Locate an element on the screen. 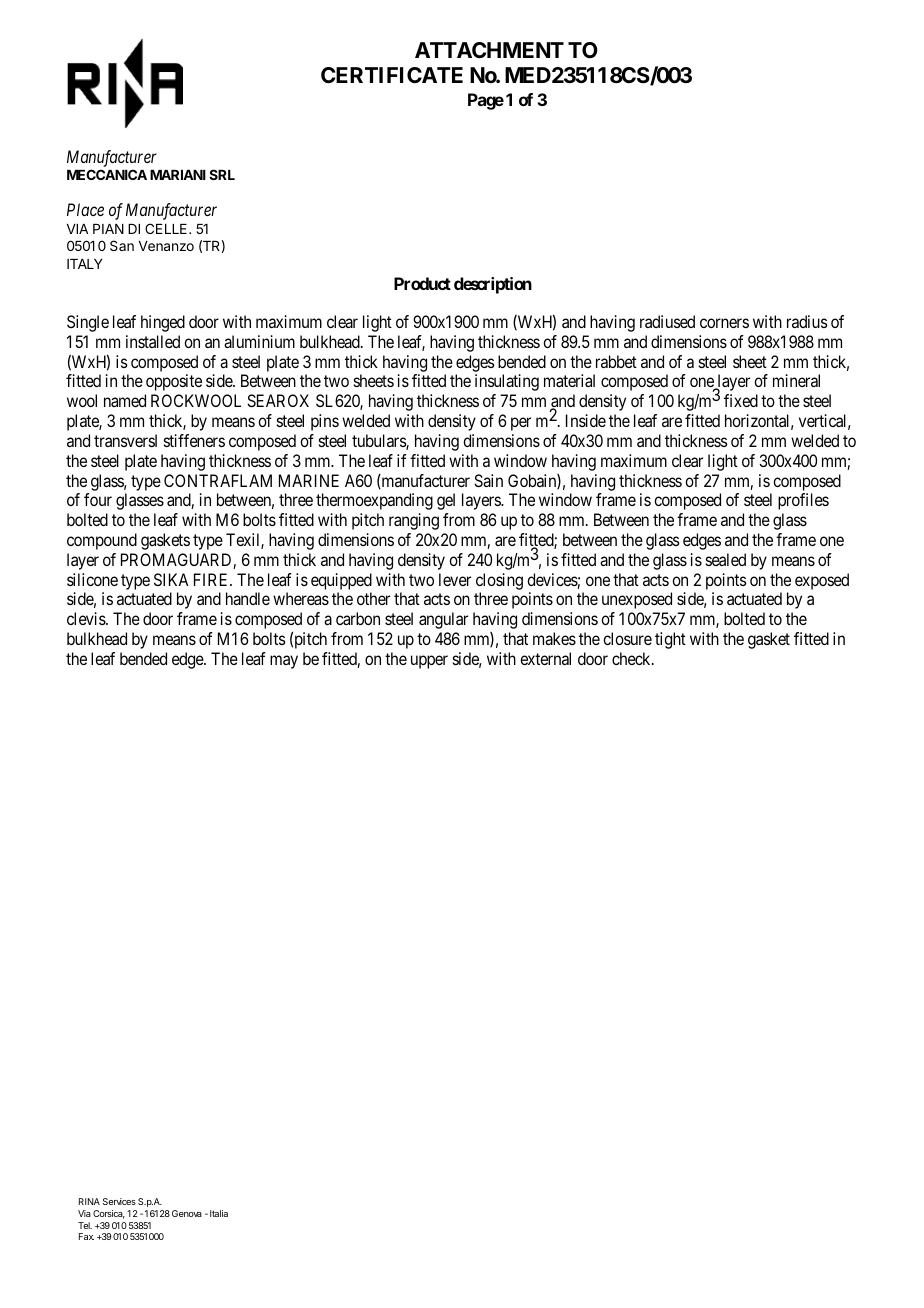 This screenshot has height=1308, width=924. Italia is located at coordinates (219, 1213).
